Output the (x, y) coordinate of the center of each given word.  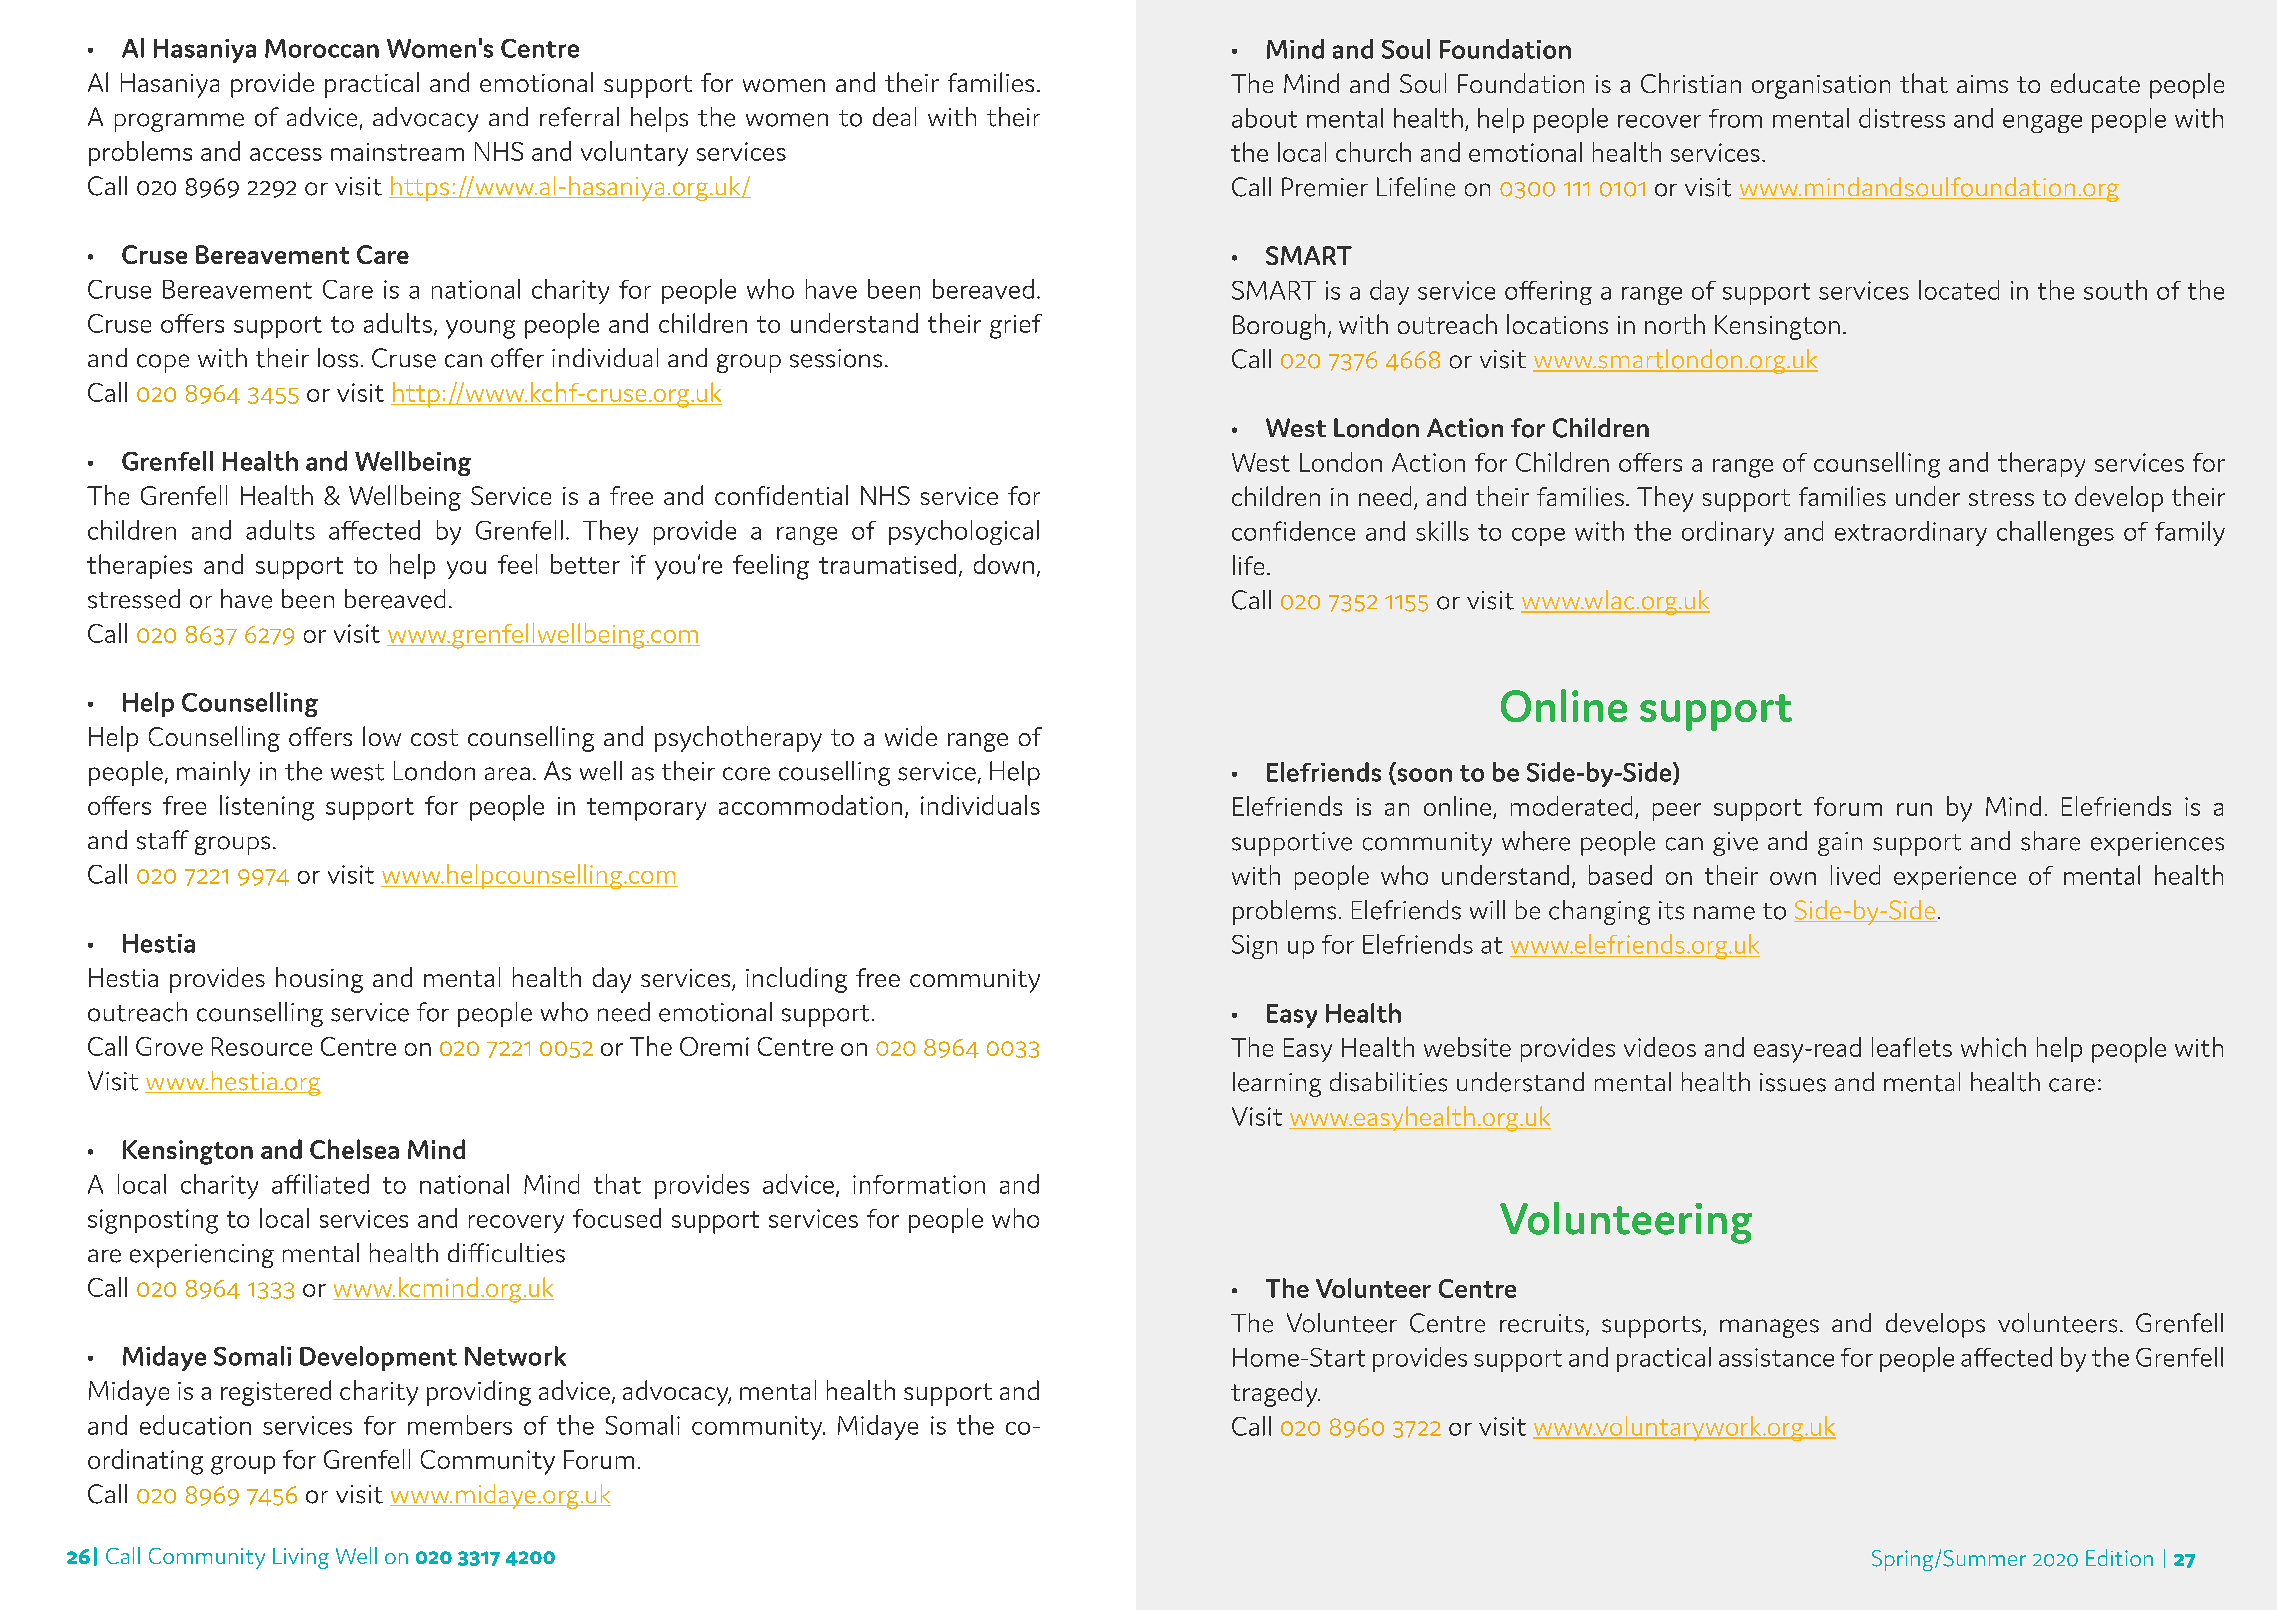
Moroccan (322, 48)
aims (1982, 84)
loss (338, 358)
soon (1423, 776)
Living (301, 1558)
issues (1793, 1082)
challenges (2055, 533)
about (1264, 118)
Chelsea (354, 1149)
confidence (1293, 531)
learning (1277, 1084)
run (1914, 809)
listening (267, 808)
